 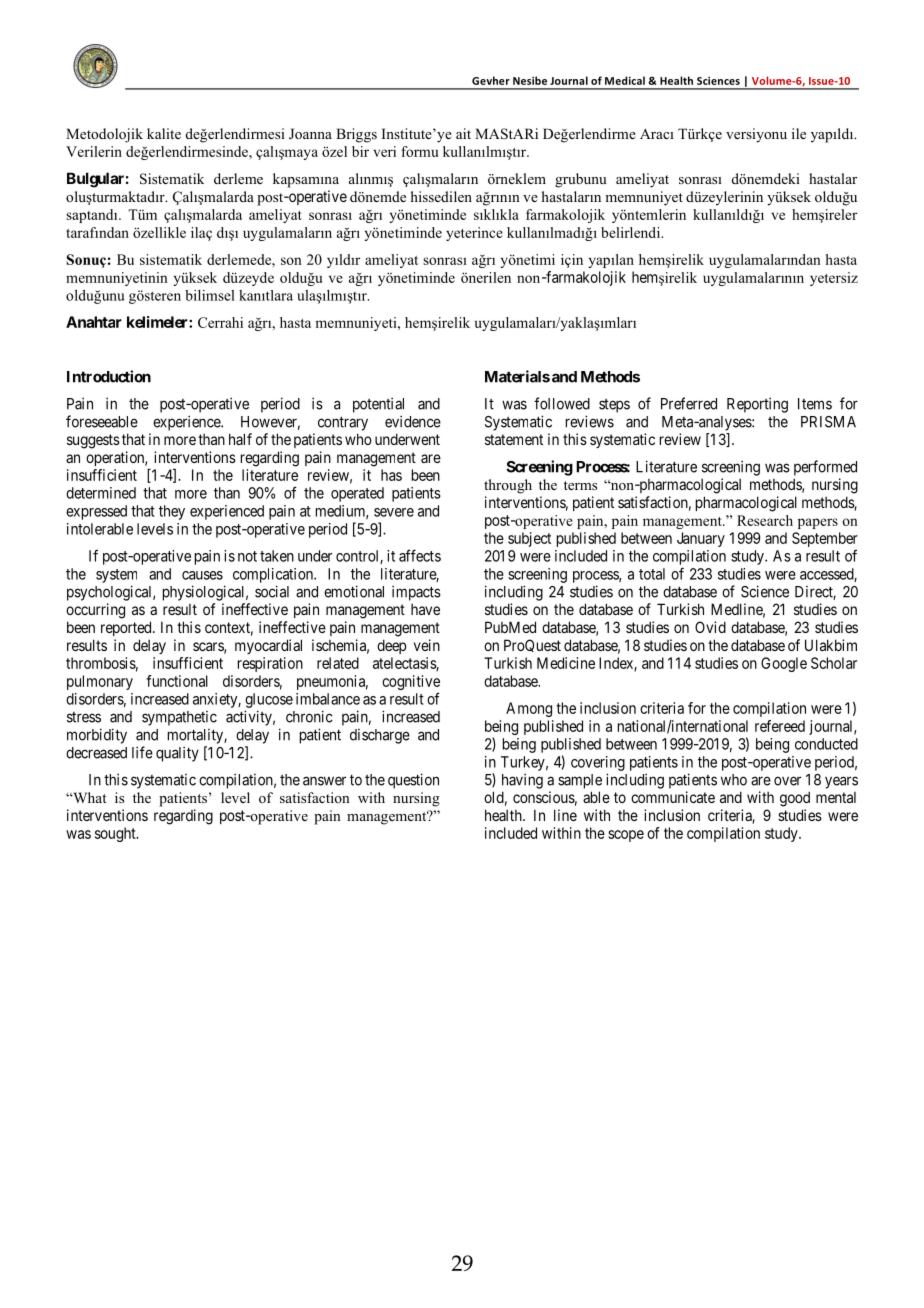 What do you see at coordinates (514, 439) in the screenshot?
I see `statement` at bounding box center [514, 439].
